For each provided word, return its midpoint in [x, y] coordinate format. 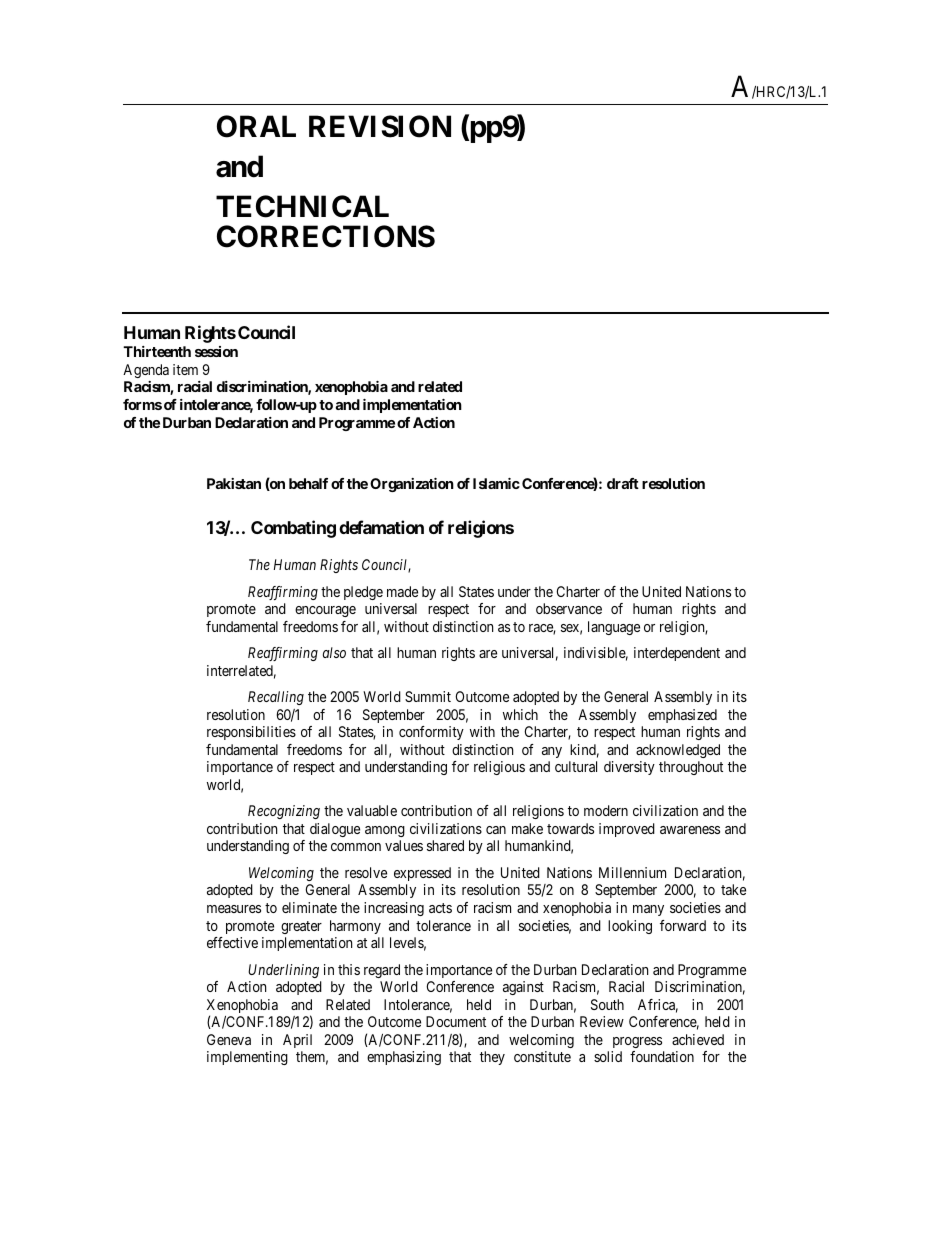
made [402, 591]
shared [445, 845]
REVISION [380, 126]
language [614, 628]
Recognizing [284, 812]
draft [623, 483]
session [216, 351]
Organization [412, 485]
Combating [293, 529]
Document [456, 1021]
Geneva [229, 1039]
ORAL [256, 126]
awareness [690, 830]
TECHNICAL [302, 206]
